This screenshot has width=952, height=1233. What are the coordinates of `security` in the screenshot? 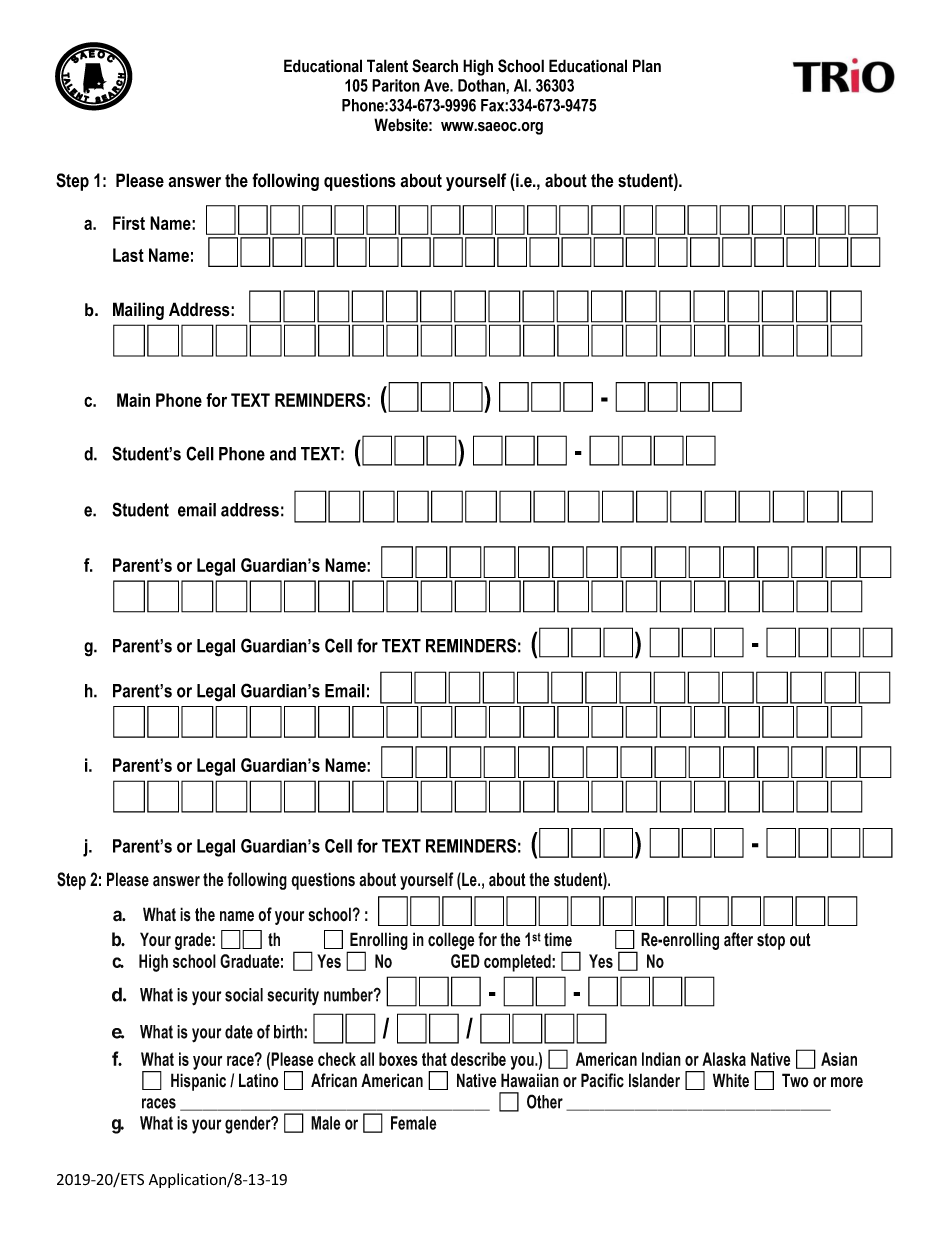 It's located at (293, 997).
